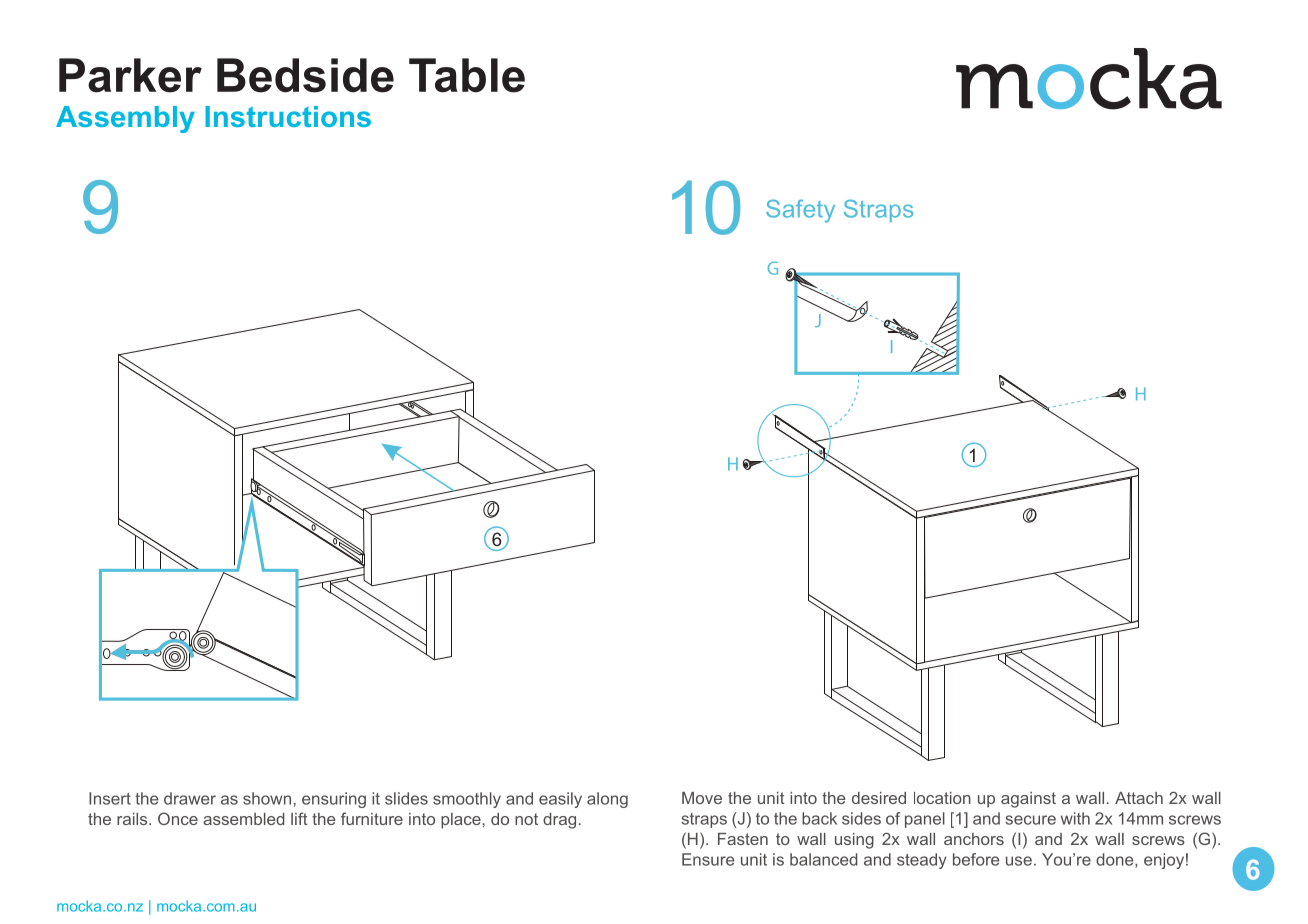  I want to click on location, so click(942, 798).
